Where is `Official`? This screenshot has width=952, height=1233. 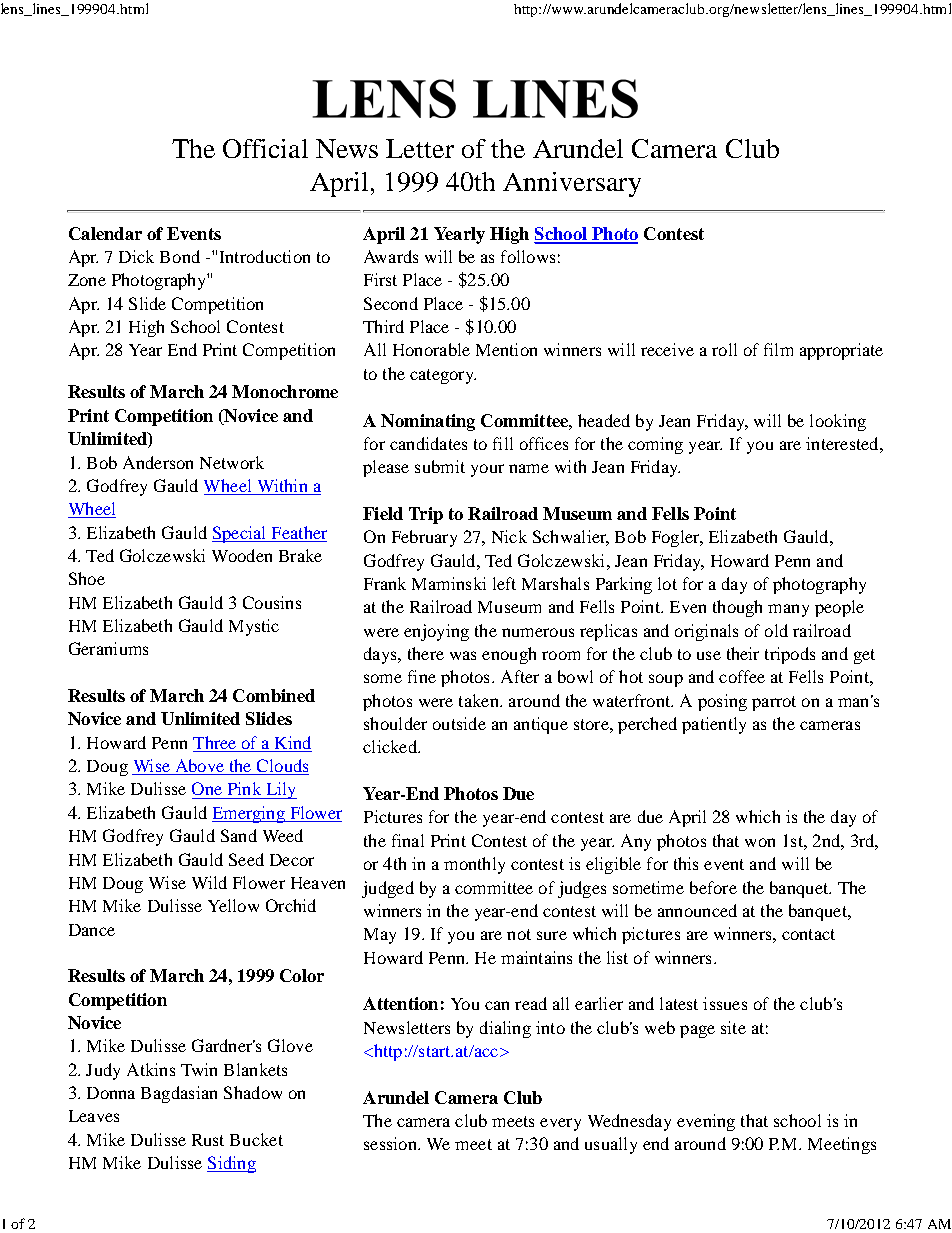 Official is located at coordinates (265, 148).
